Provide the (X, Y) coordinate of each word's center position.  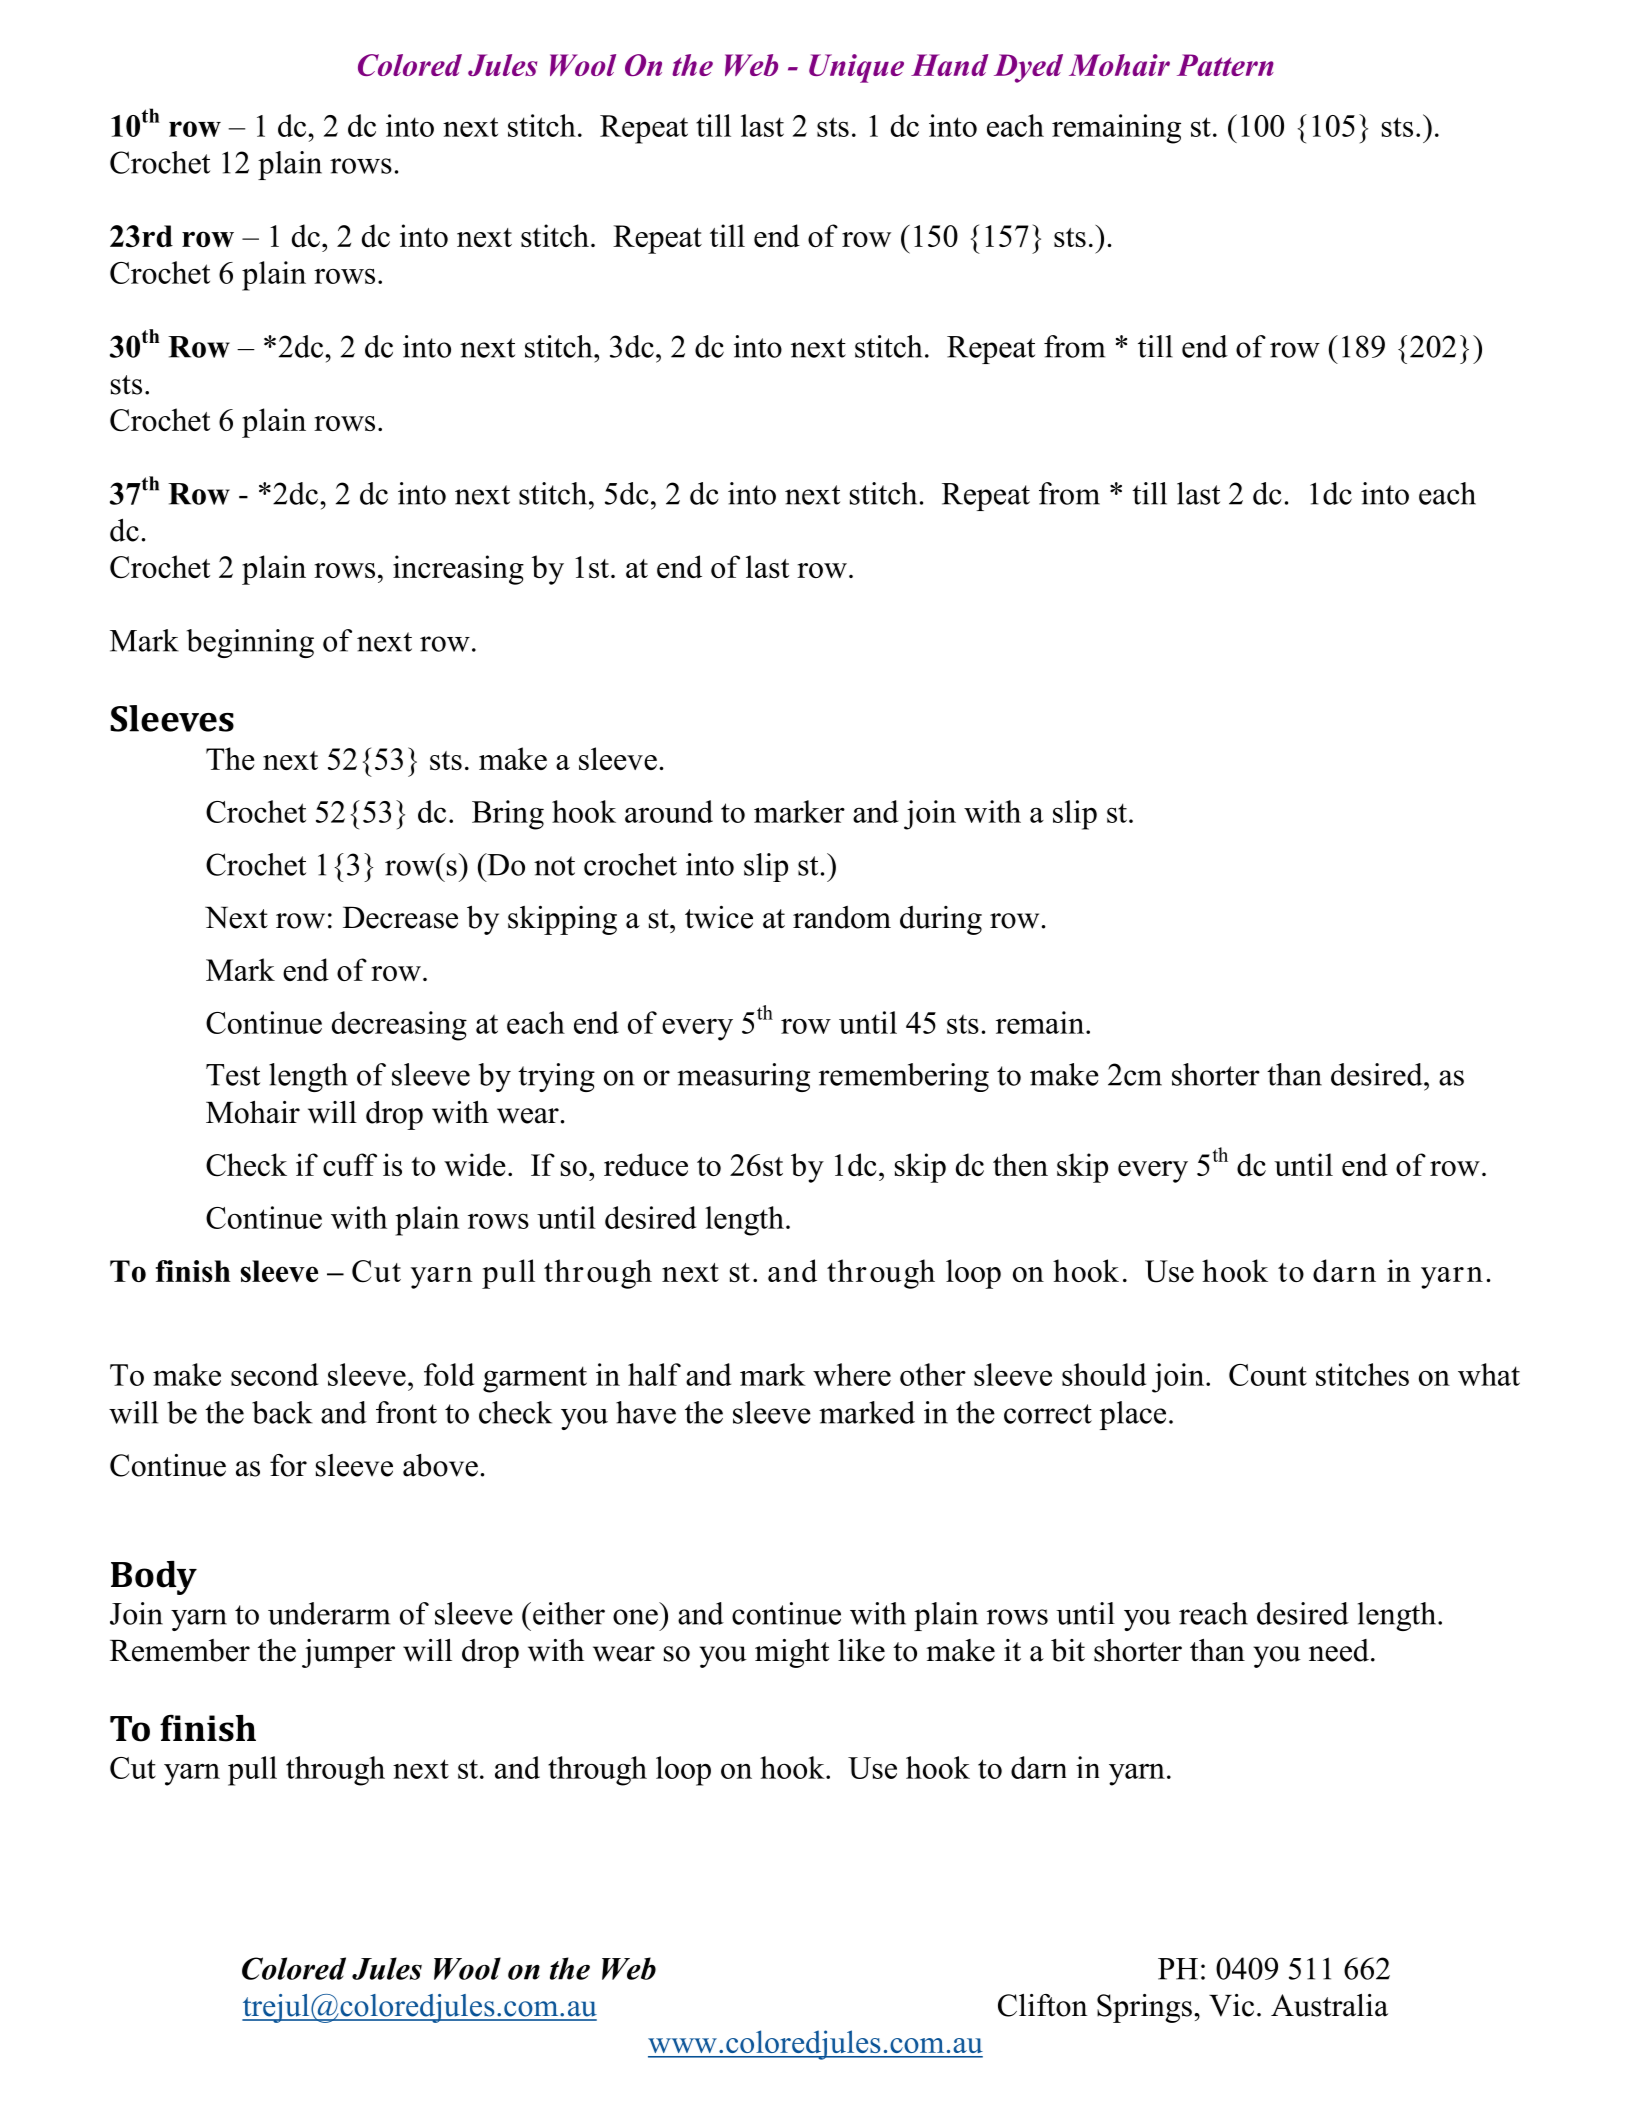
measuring (743, 1077)
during (941, 920)
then (1020, 1164)
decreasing (399, 1026)
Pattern (1225, 65)
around (669, 811)
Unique (856, 68)
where (852, 1374)
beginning (250, 643)
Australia (1329, 2005)
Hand (949, 65)
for (288, 1465)
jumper (348, 1653)
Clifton (1043, 2005)
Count (1268, 1375)
